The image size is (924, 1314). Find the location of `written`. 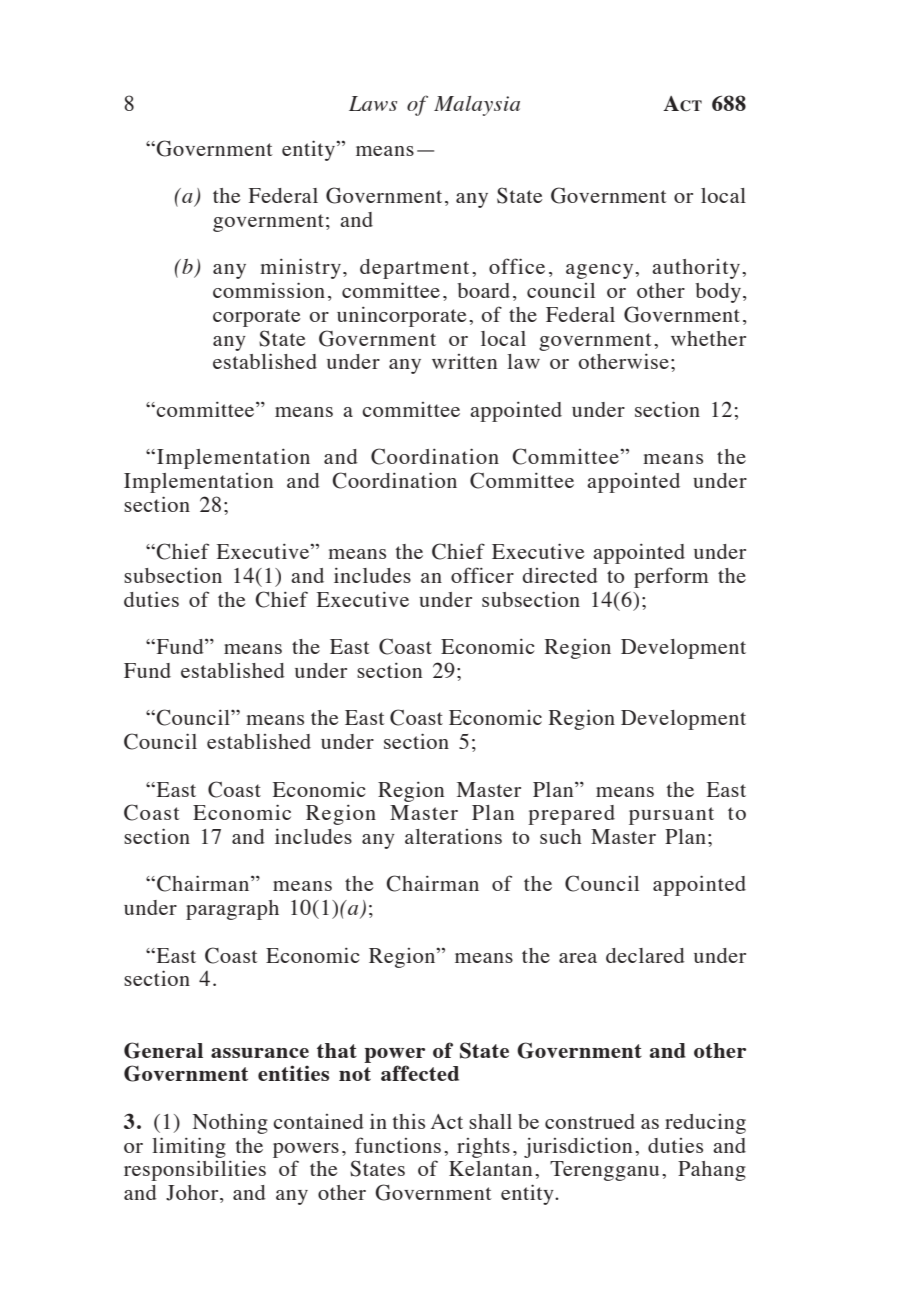

written is located at coordinates (464, 361).
